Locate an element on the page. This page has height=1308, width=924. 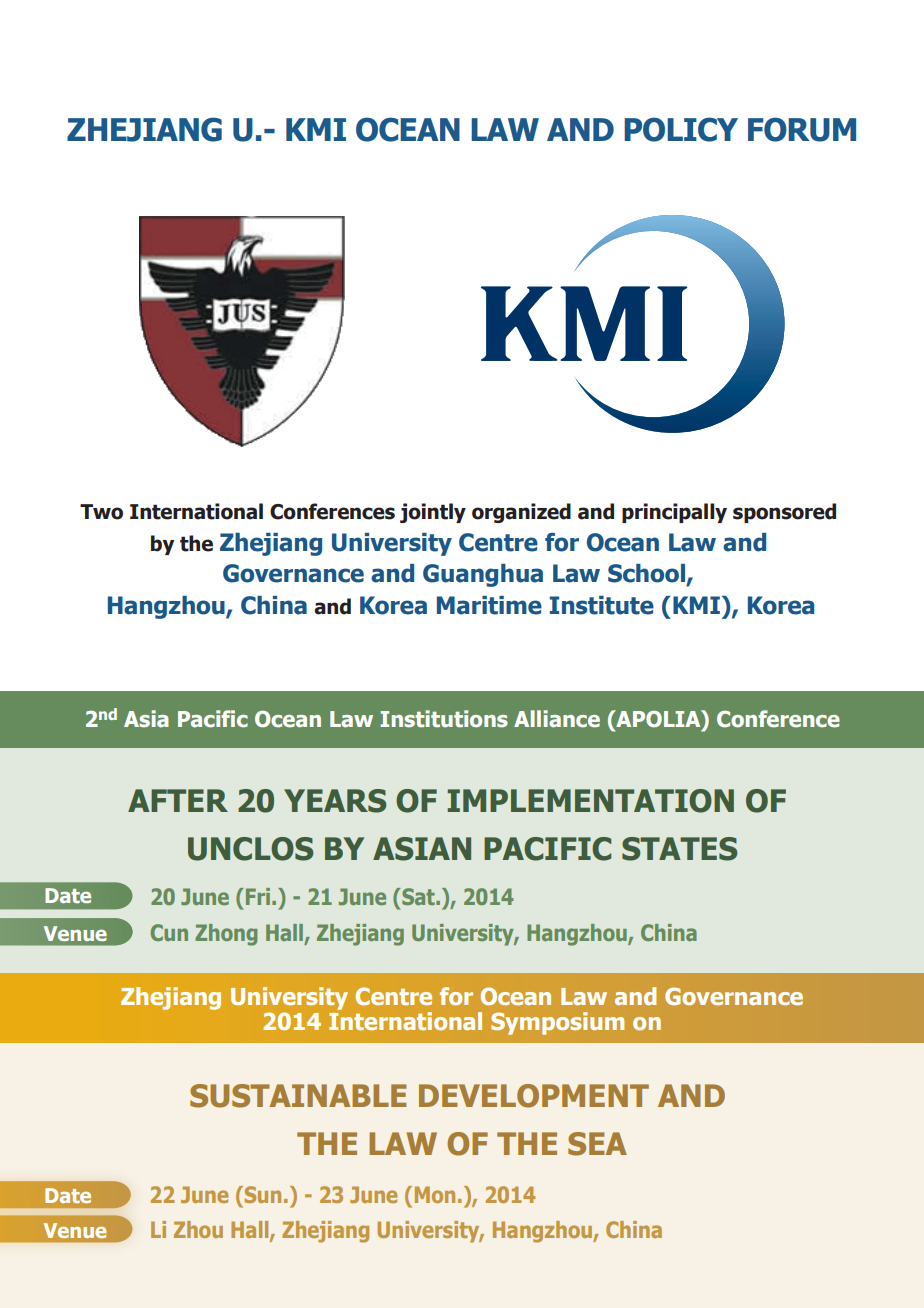
STATES is located at coordinates (679, 849).
